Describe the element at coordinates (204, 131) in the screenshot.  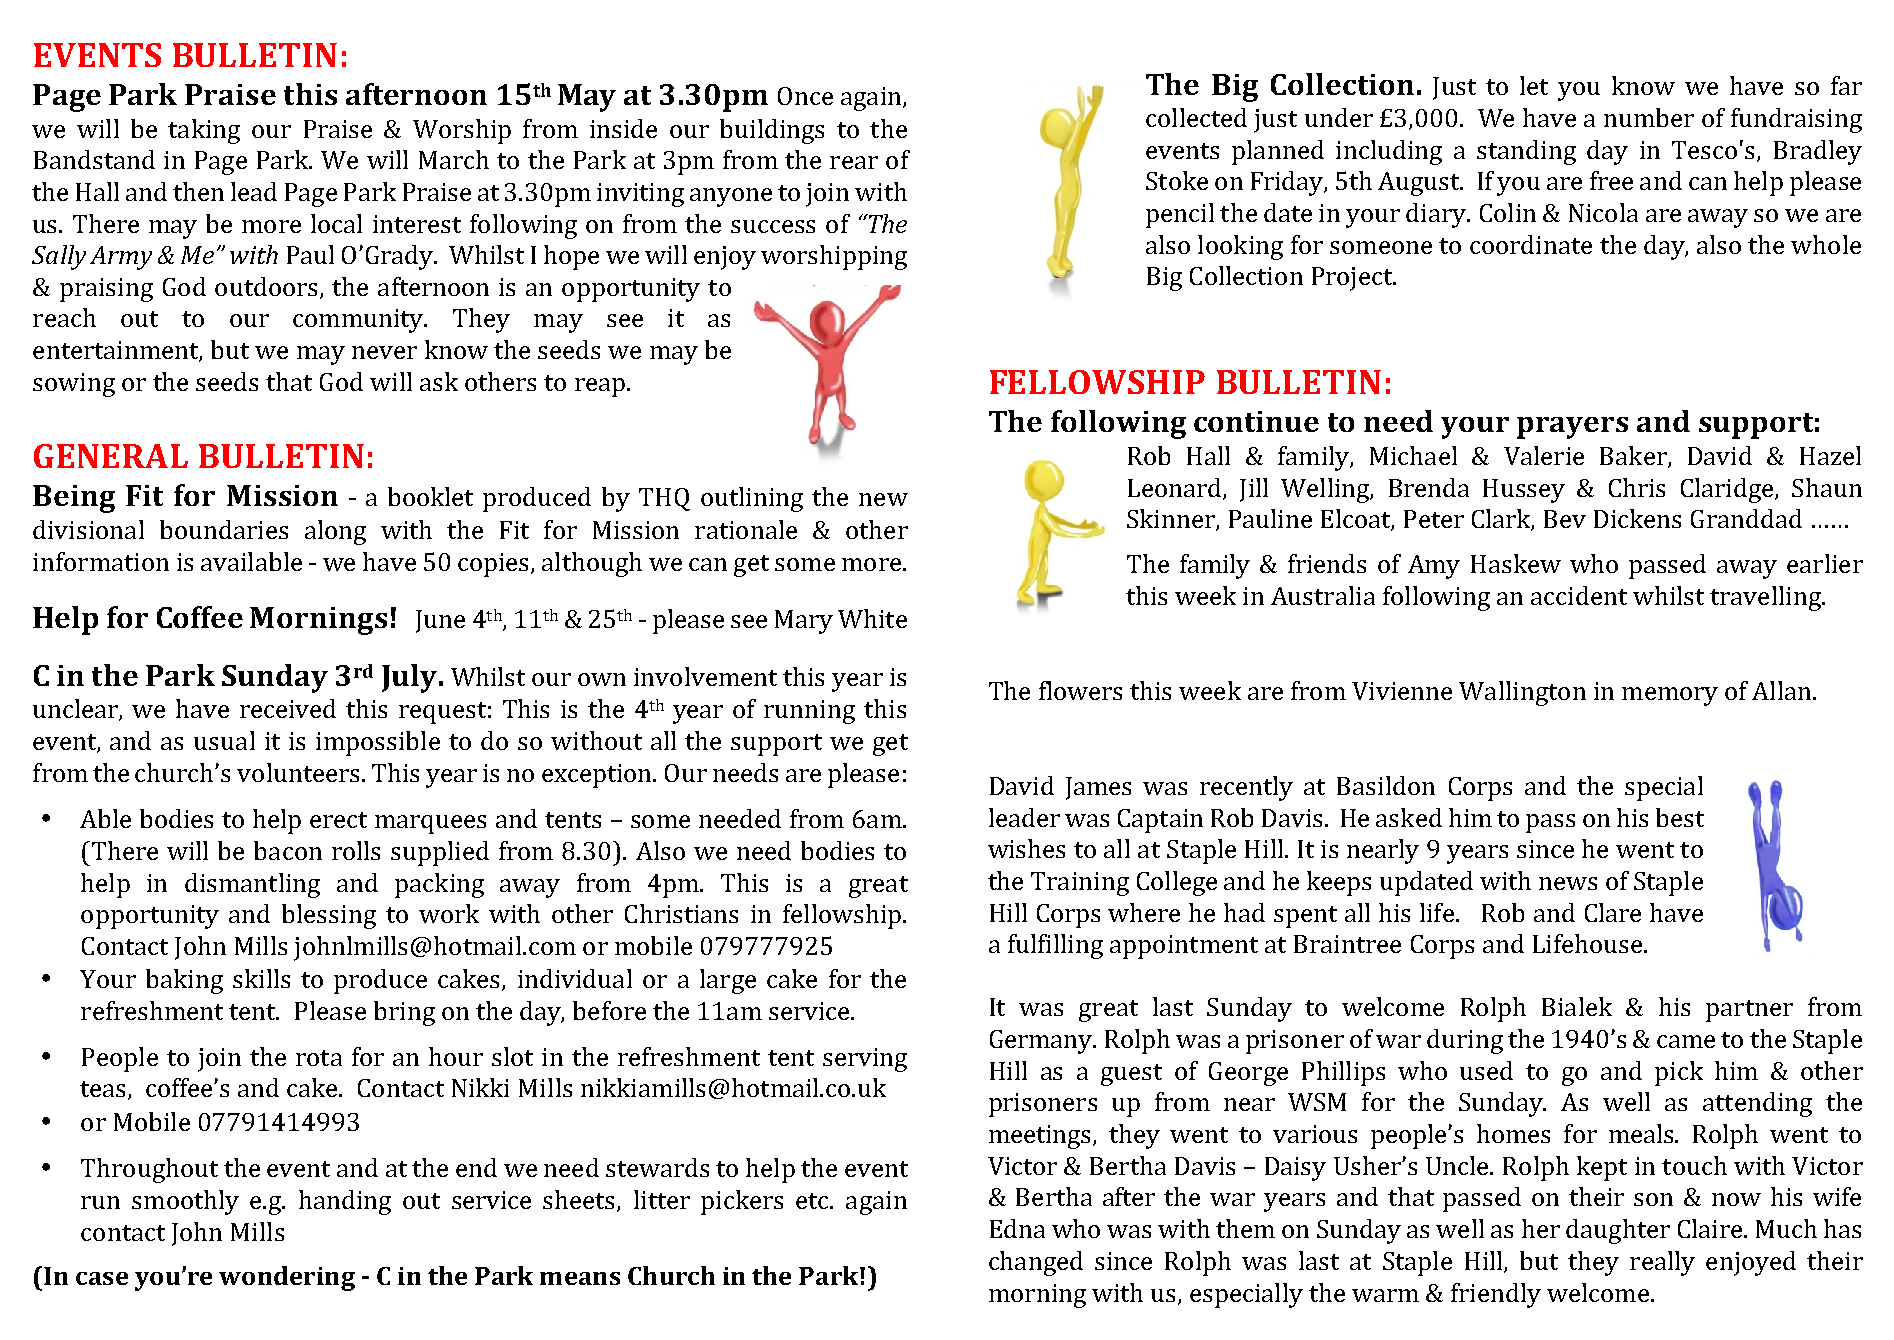
I see `taking` at that location.
